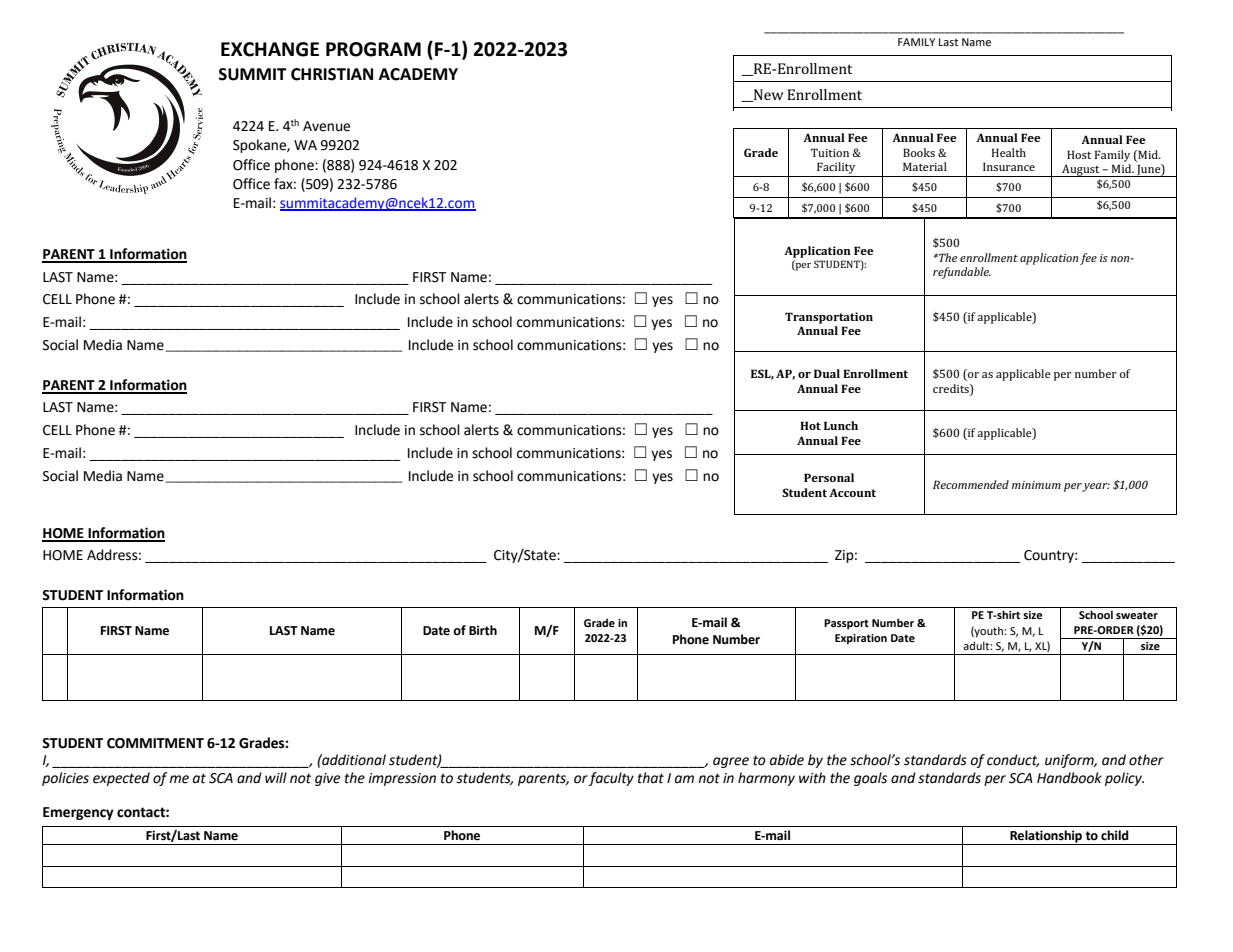 The height and width of the image is (952, 1233). I want to click on Health, so click(1009, 152).
